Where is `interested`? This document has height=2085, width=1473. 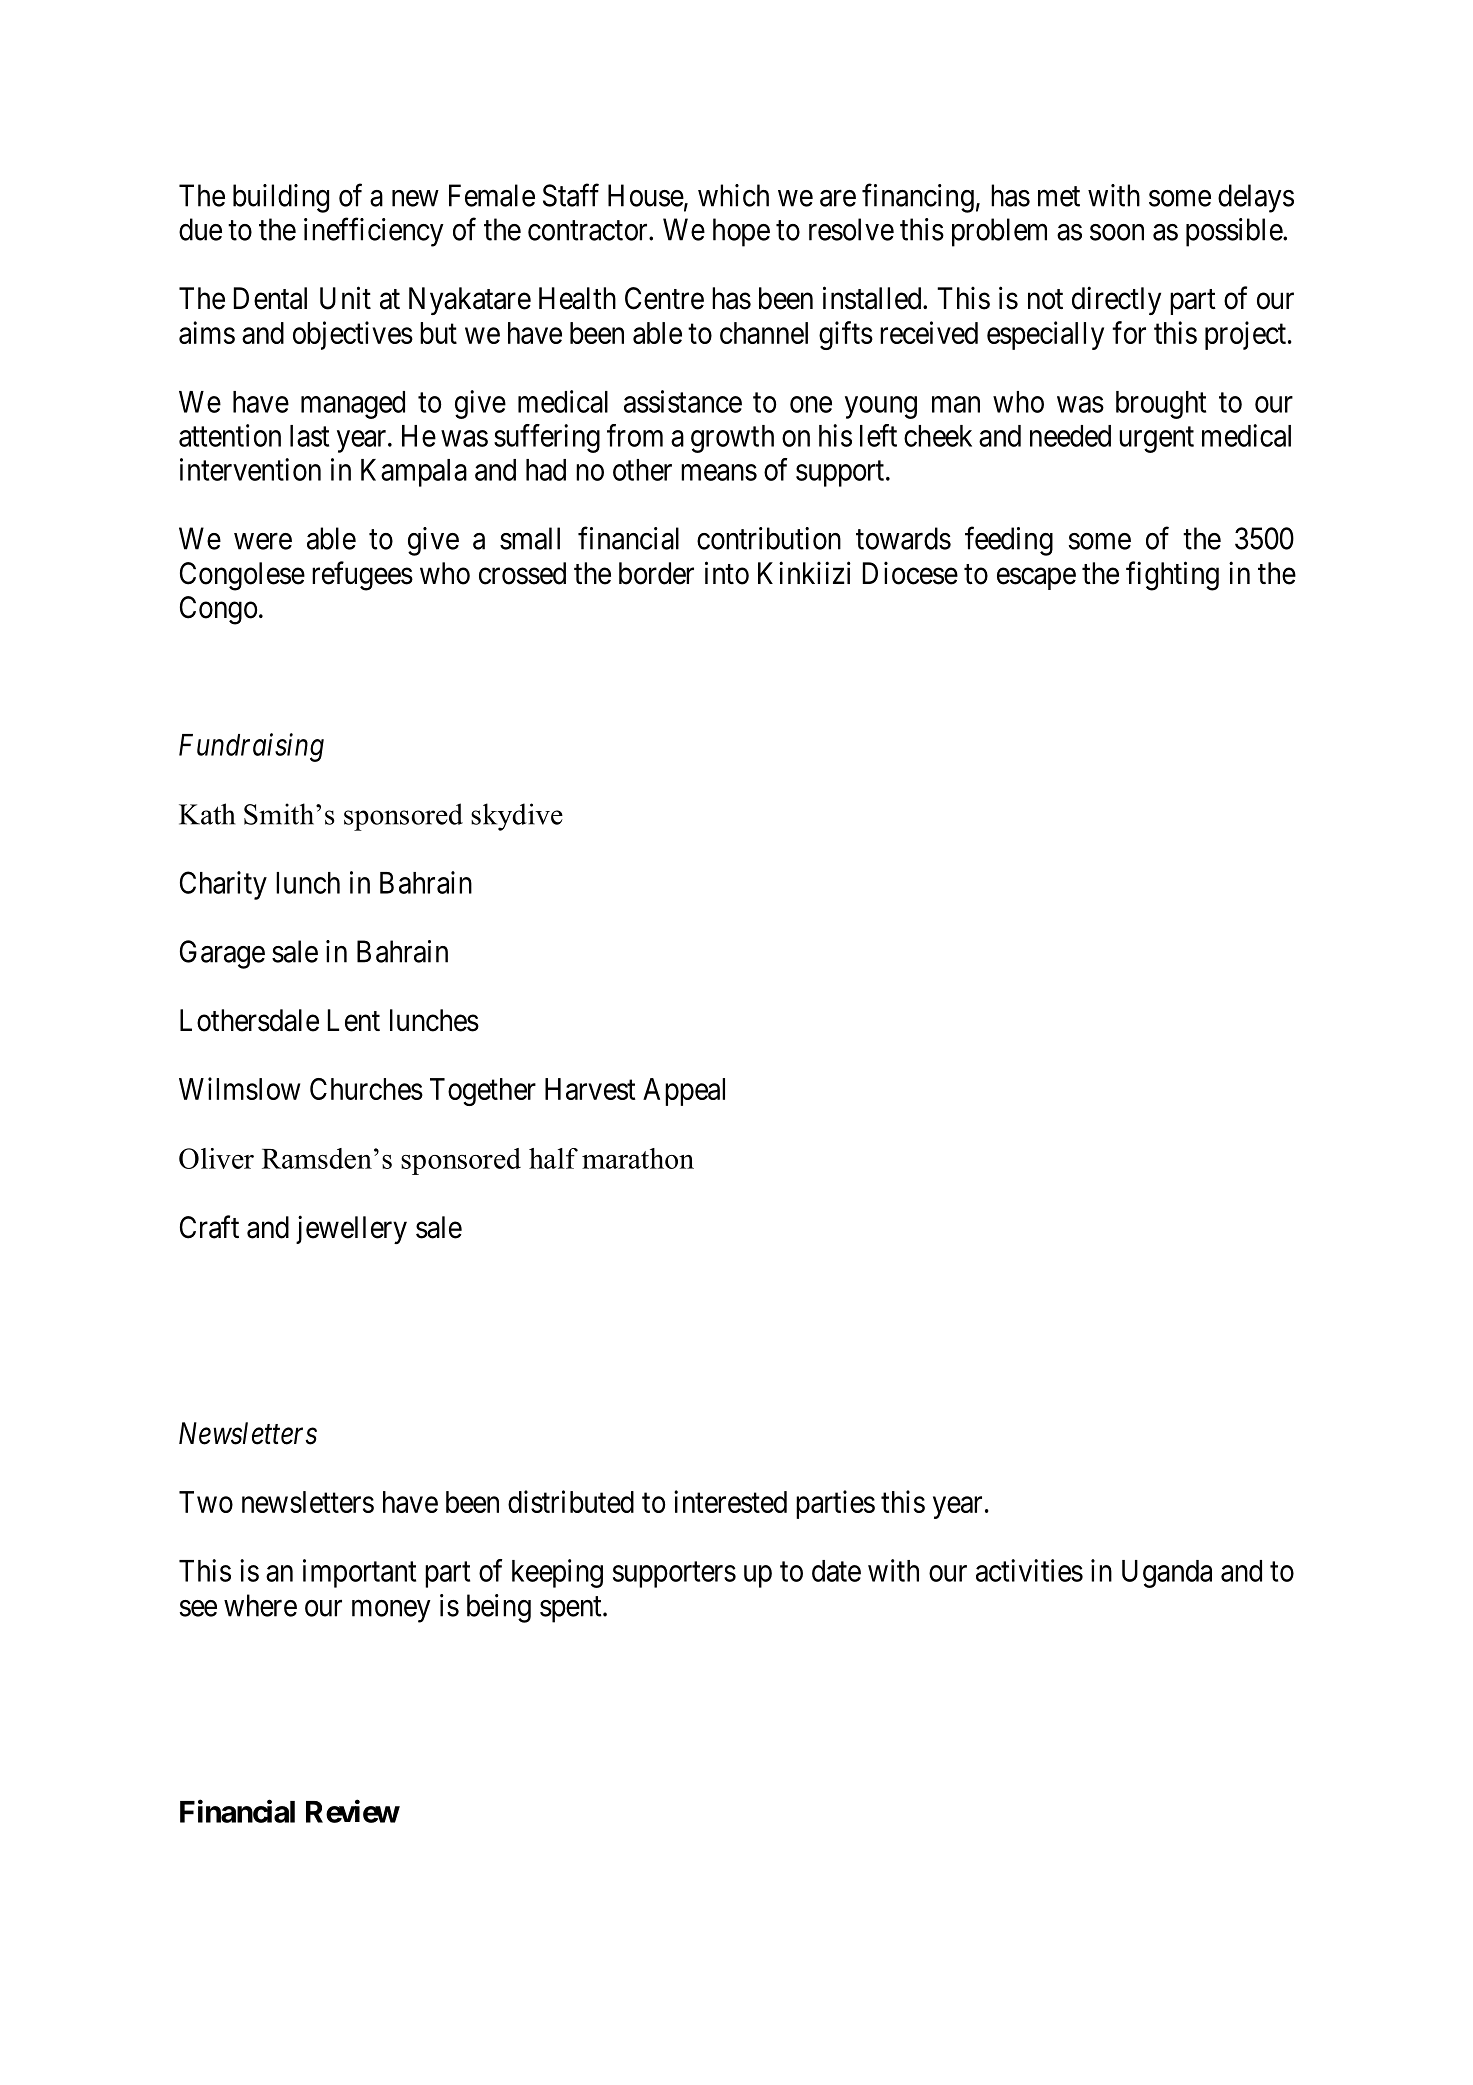 interested is located at coordinates (730, 1501).
